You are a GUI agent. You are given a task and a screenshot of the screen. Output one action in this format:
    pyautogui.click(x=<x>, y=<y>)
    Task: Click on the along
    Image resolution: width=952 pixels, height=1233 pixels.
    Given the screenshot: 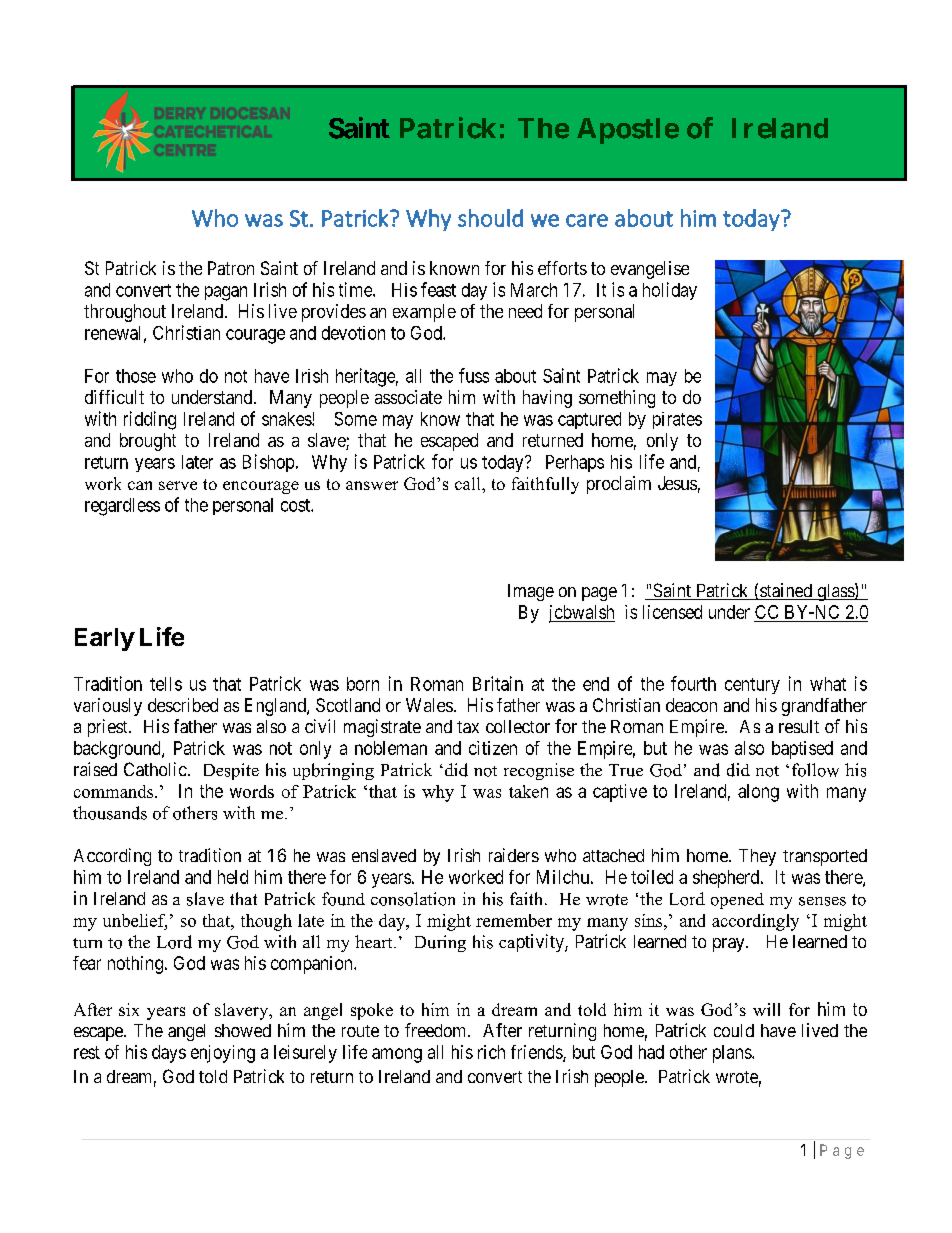 What is the action you would take?
    pyautogui.click(x=758, y=793)
